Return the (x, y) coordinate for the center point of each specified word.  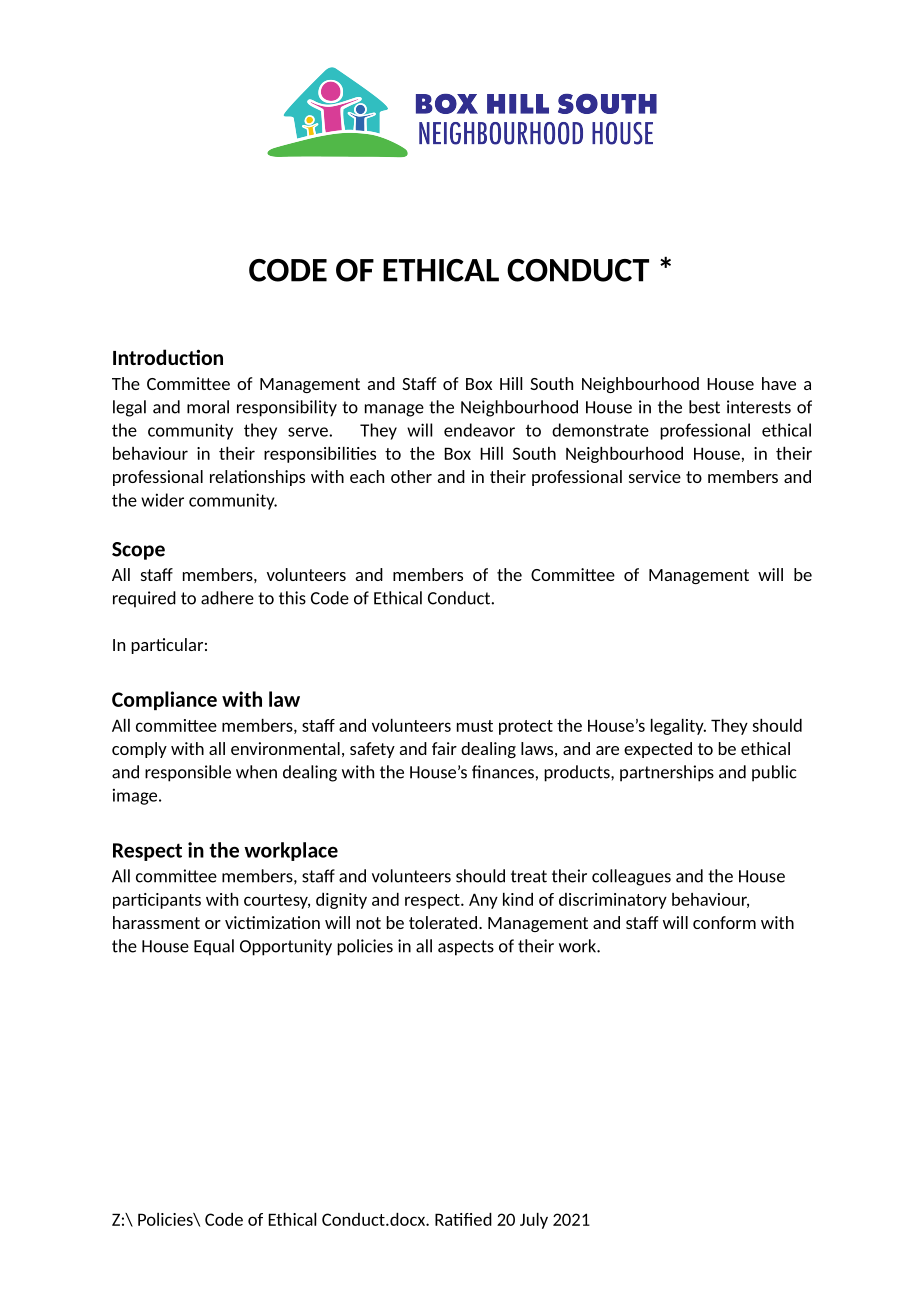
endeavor (479, 430)
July (534, 1221)
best (704, 407)
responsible (188, 773)
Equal (214, 947)
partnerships (667, 773)
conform (724, 922)
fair (444, 748)
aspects (466, 948)
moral (208, 407)
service (655, 476)
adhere (227, 598)
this (292, 598)
